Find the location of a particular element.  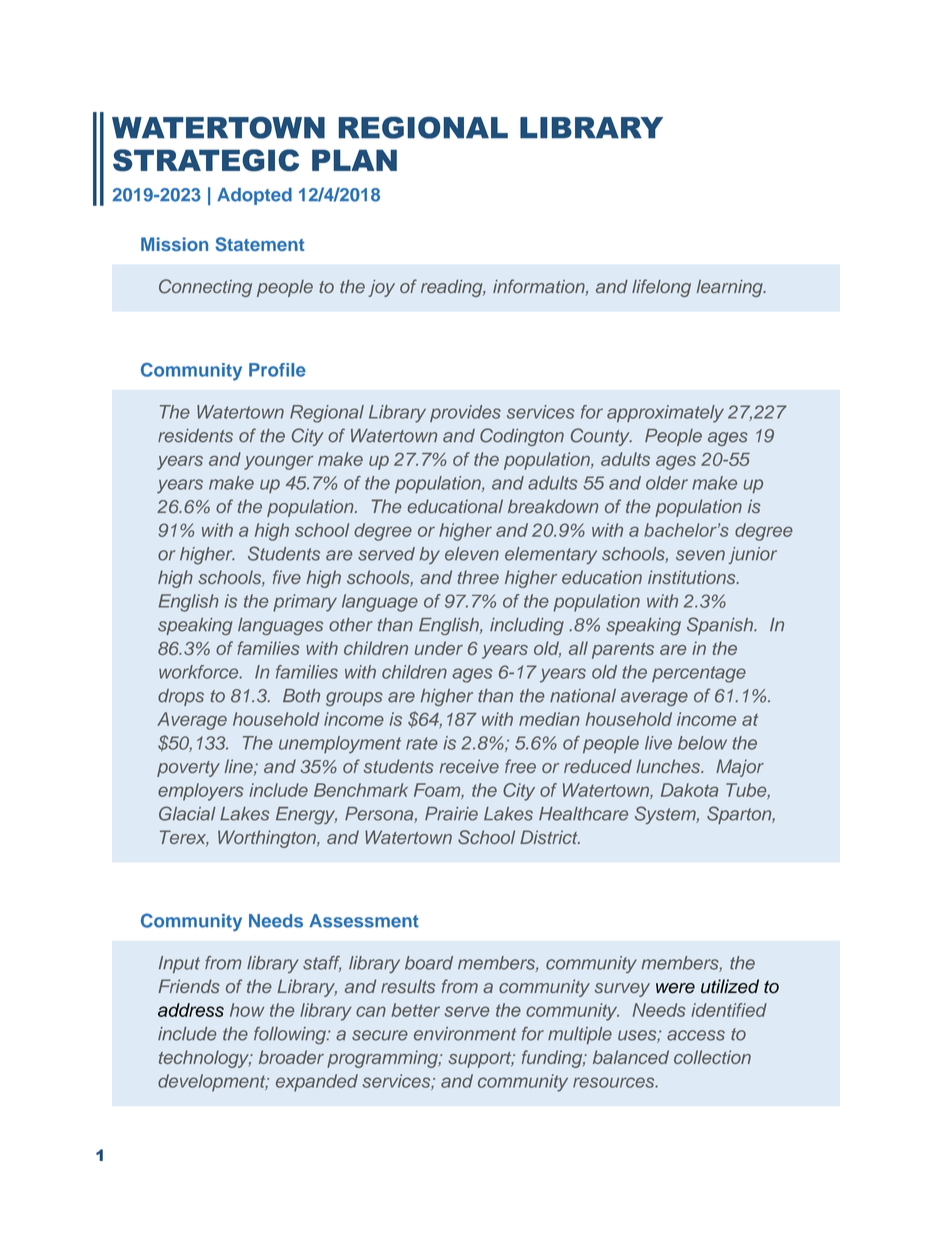

under is located at coordinates (439, 648).
